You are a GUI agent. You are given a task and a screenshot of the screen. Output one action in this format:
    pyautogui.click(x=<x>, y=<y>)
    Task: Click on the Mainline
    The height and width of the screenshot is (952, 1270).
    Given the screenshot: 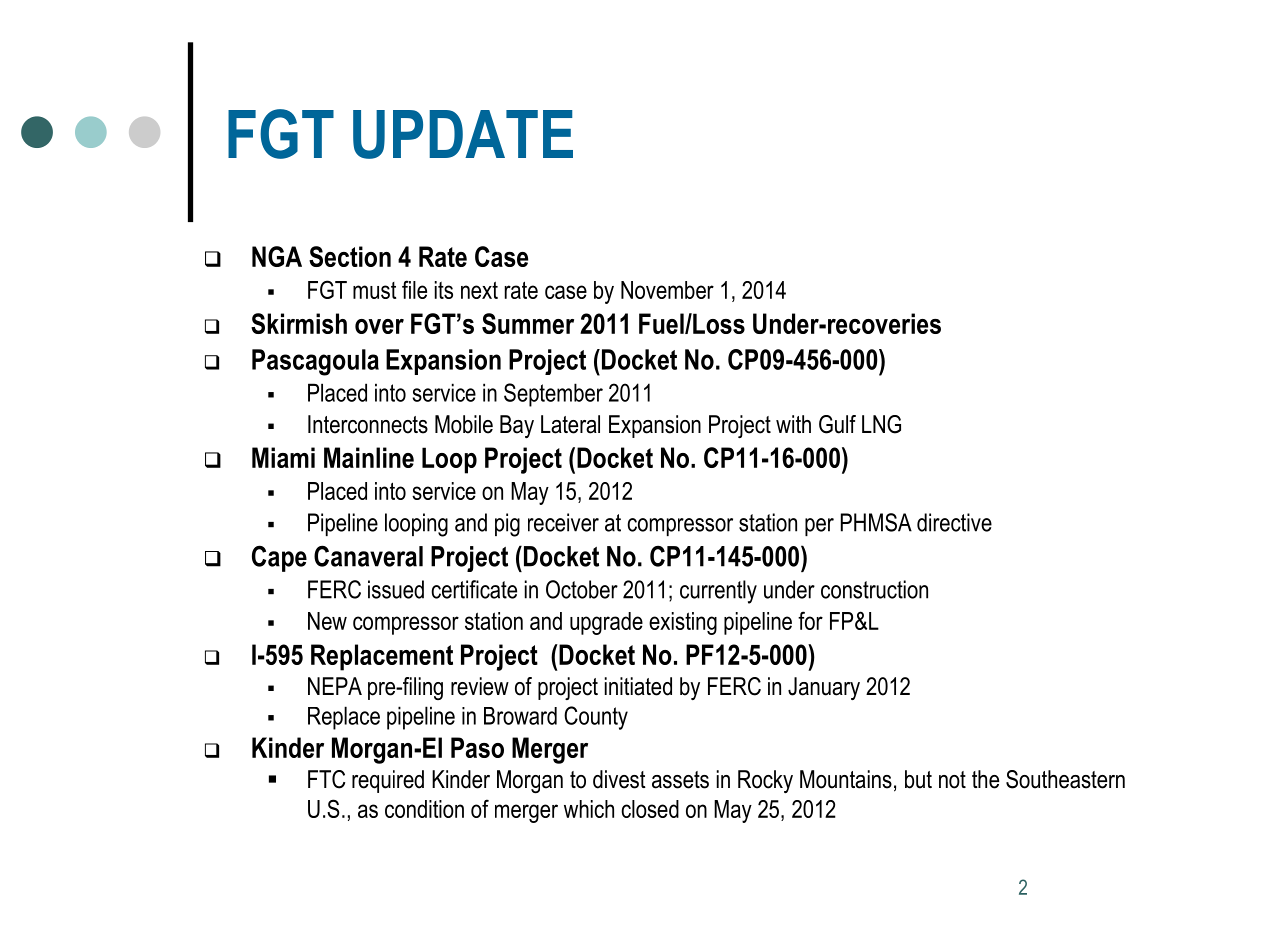 What is the action you would take?
    pyautogui.click(x=369, y=457)
